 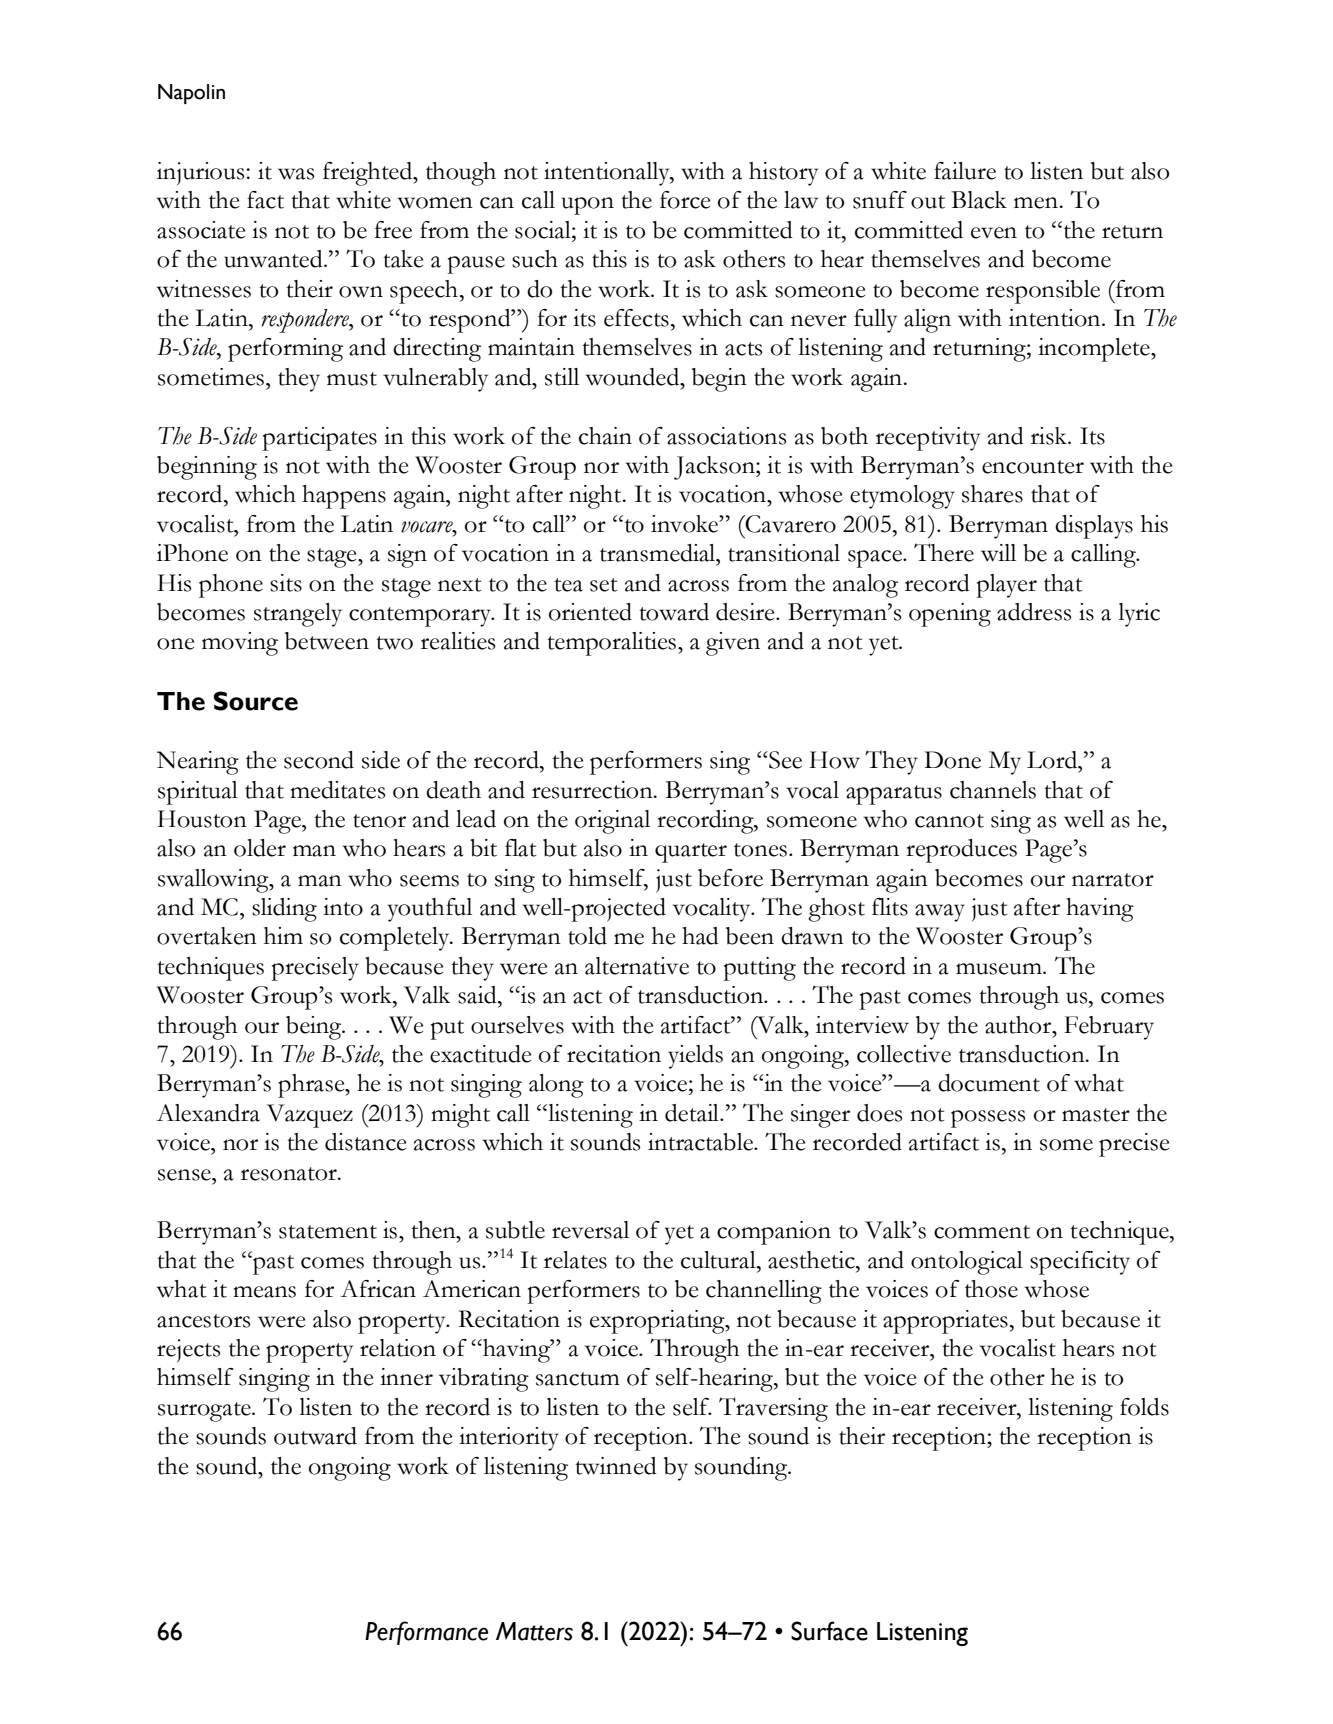 What do you see at coordinates (988, 1119) in the page?
I see `possess` at bounding box center [988, 1119].
